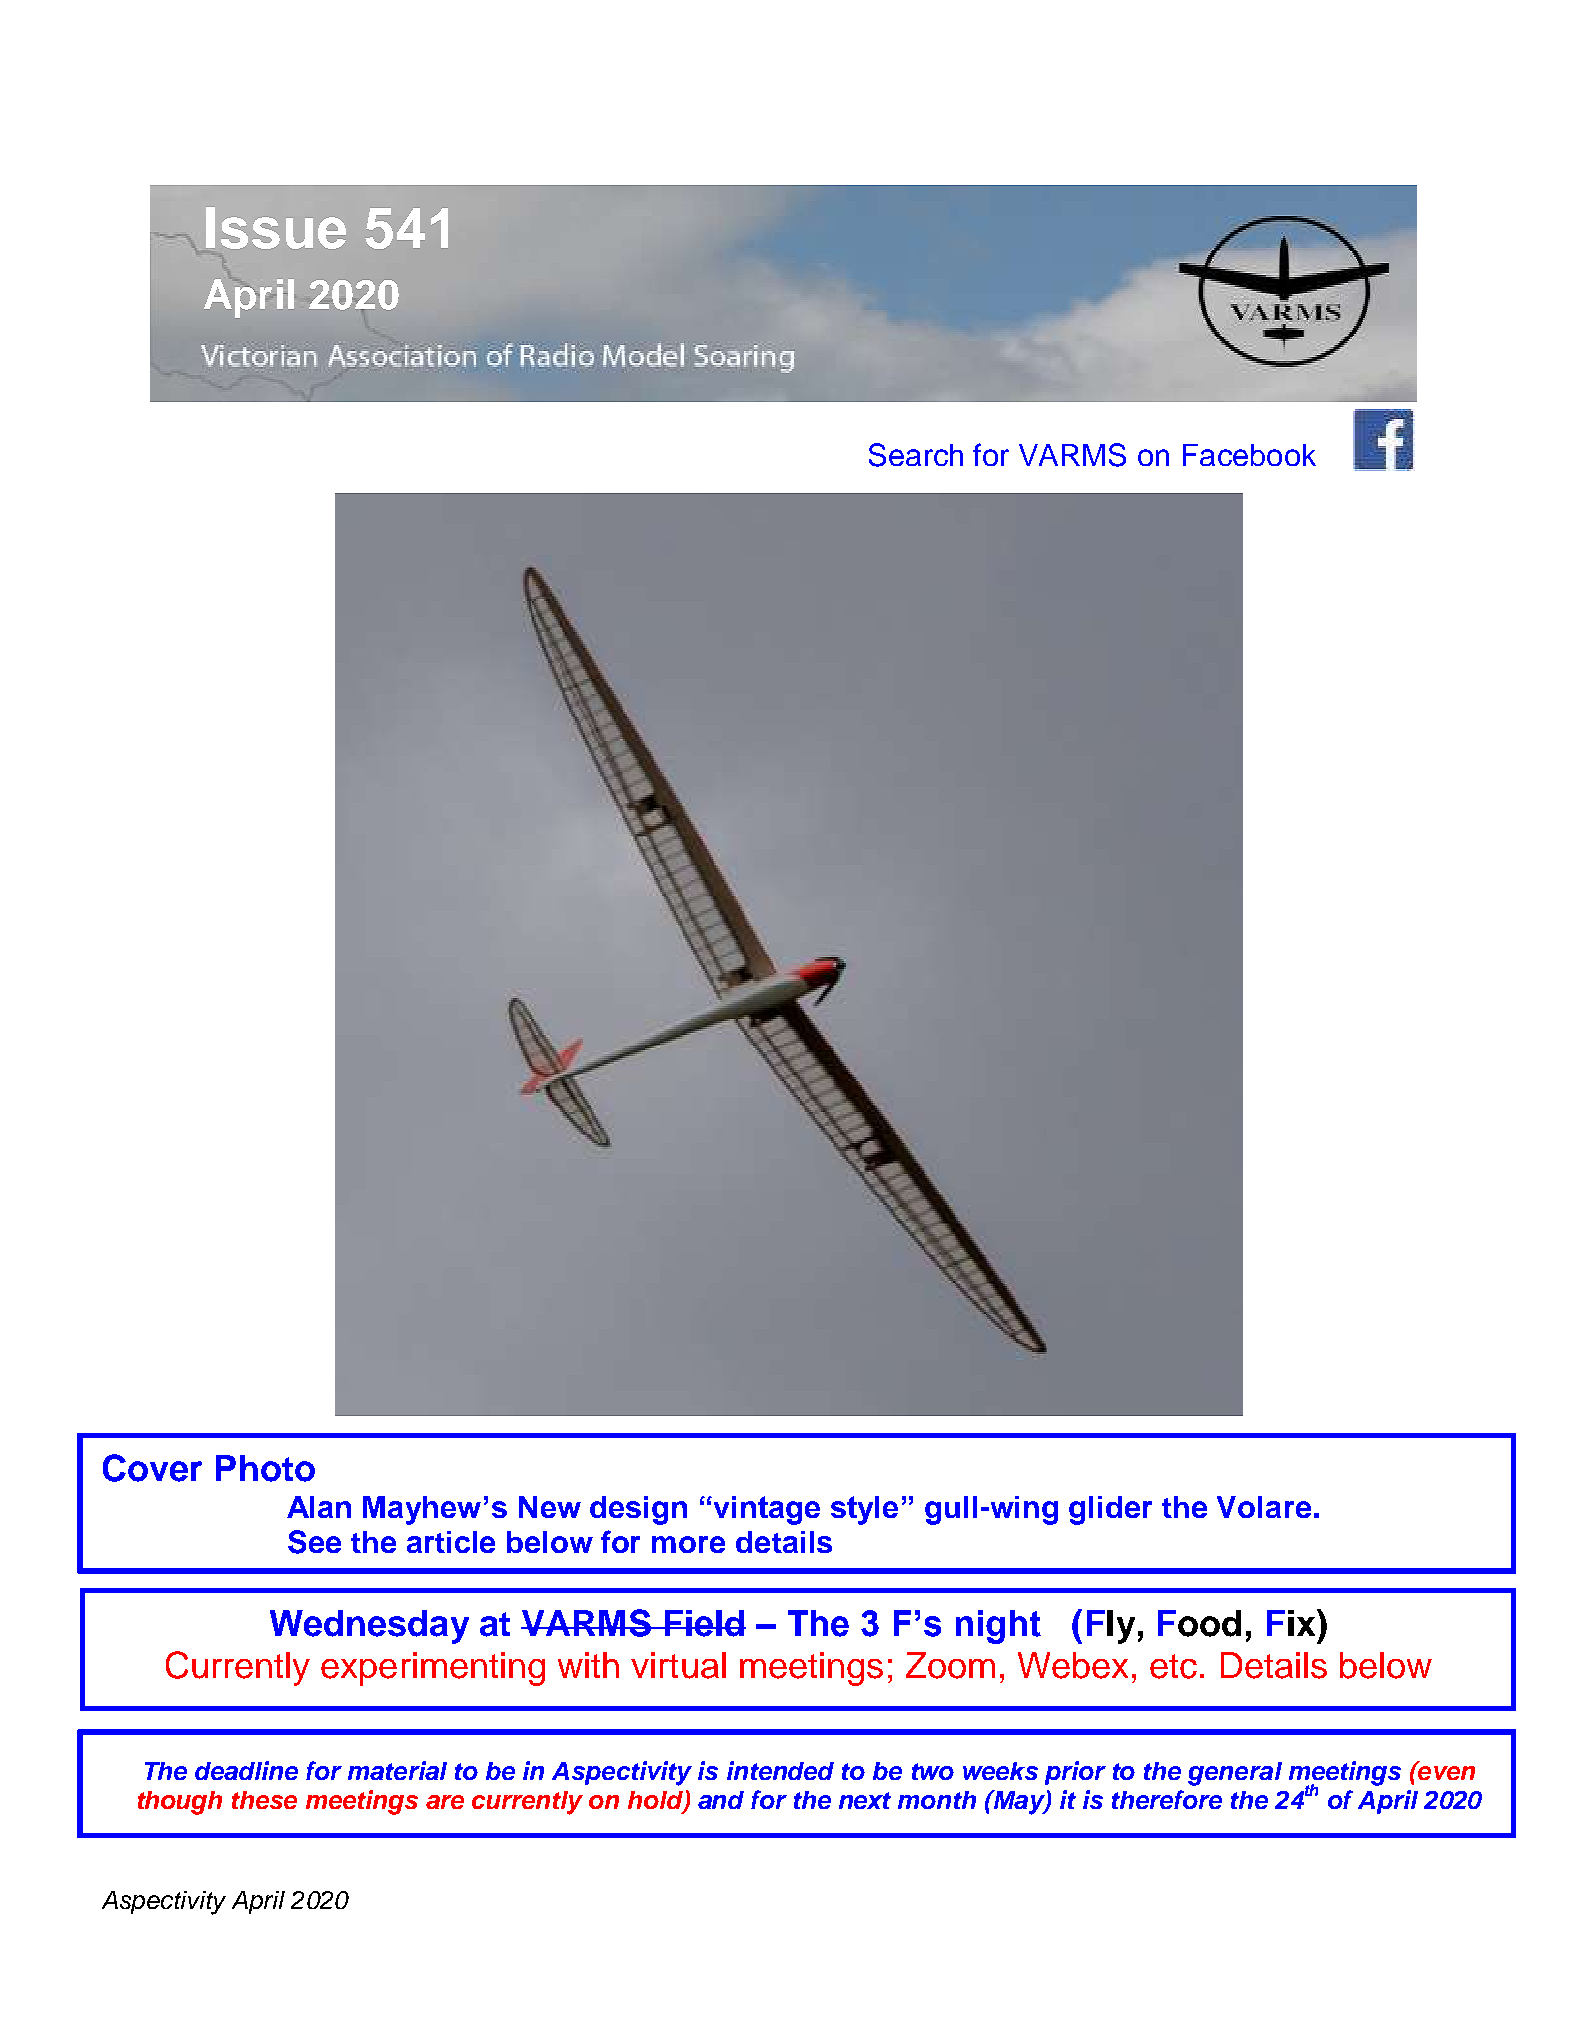  What do you see at coordinates (780, 1770) in the screenshot?
I see `intended` at bounding box center [780, 1770].
